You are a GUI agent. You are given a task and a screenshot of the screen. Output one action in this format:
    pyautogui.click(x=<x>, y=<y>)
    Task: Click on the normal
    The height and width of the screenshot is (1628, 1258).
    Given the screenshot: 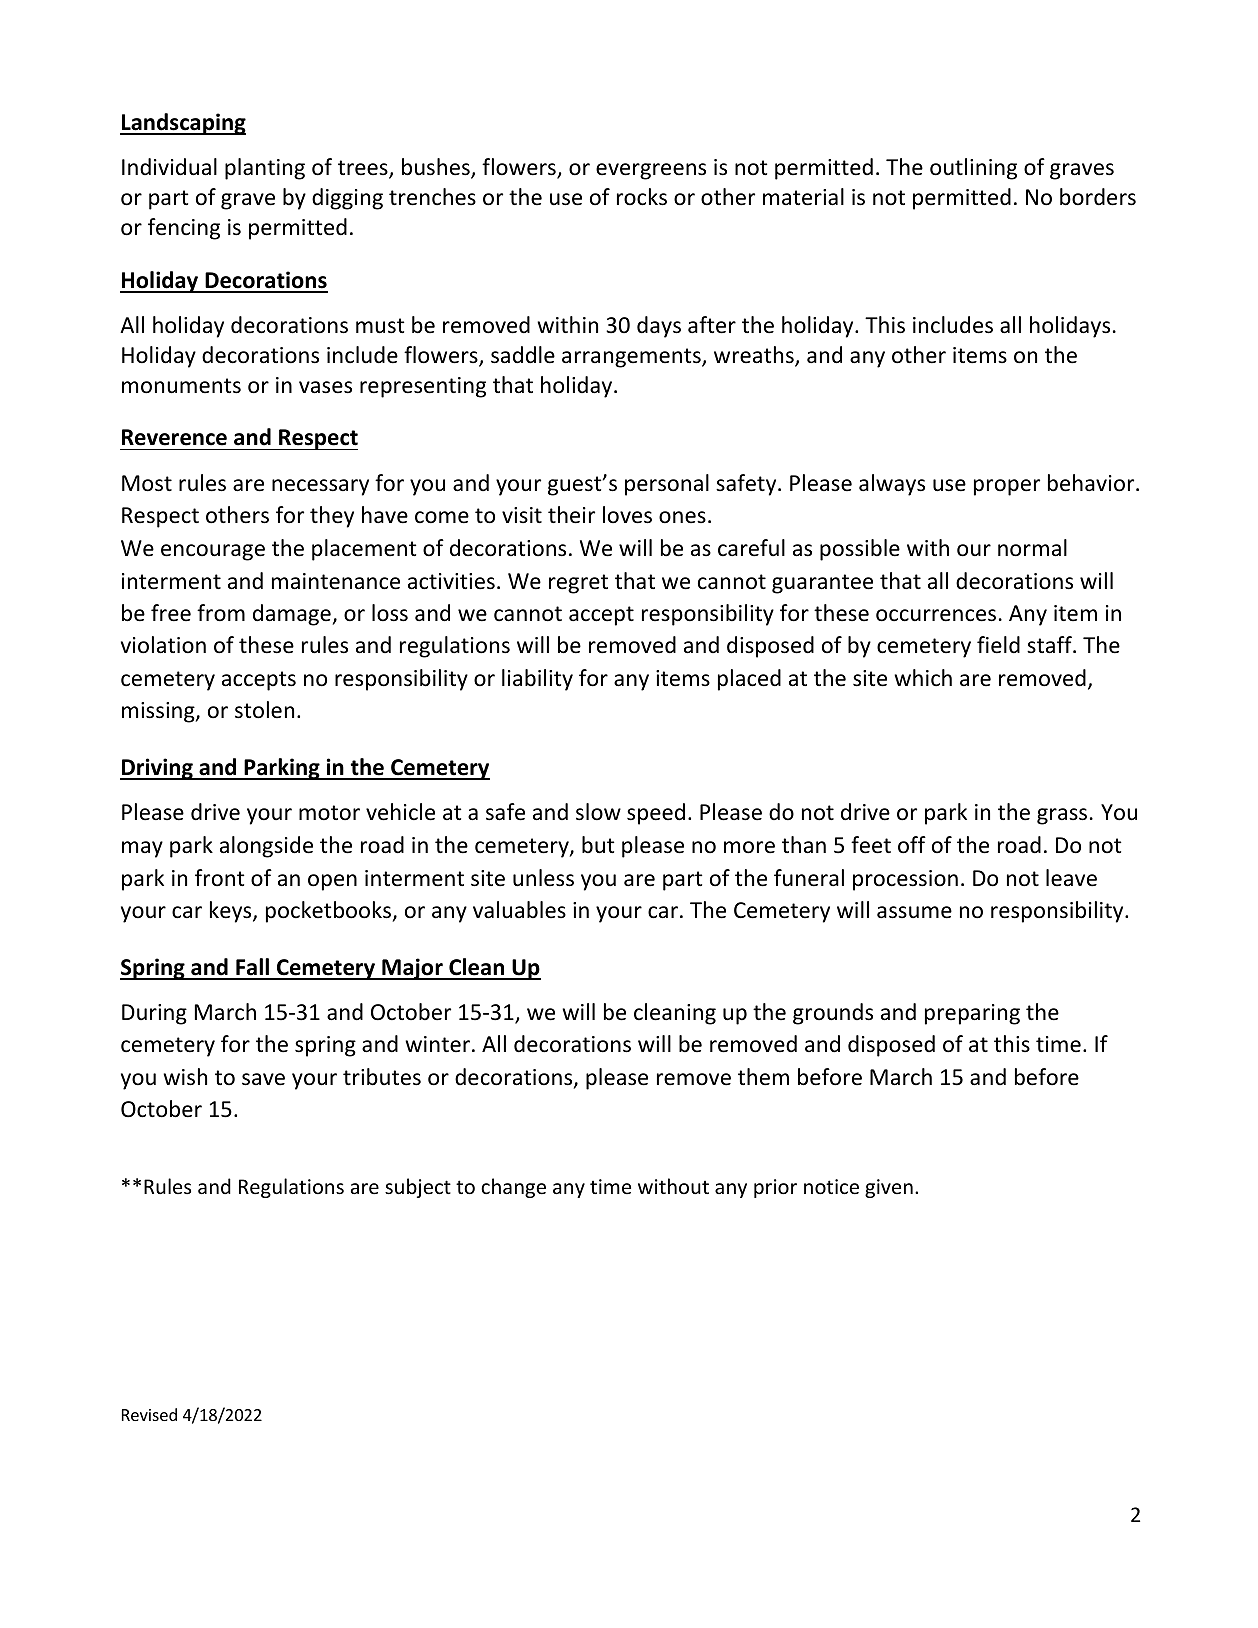 What is the action you would take?
    pyautogui.click(x=1032, y=548)
